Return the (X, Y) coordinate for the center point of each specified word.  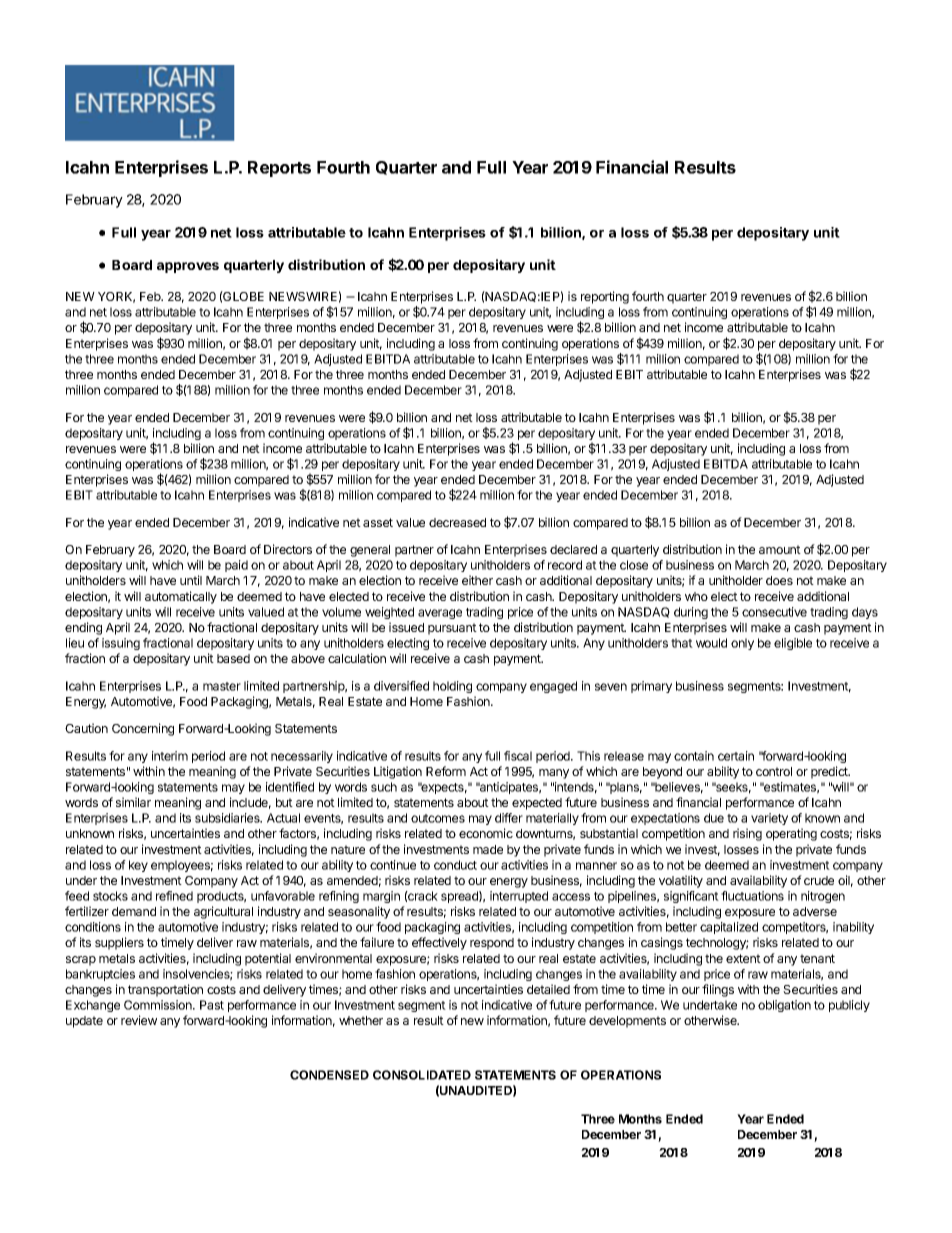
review (139, 1020)
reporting (605, 297)
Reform (446, 771)
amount (780, 549)
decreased (457, 522)
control (774, 771)
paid (236, 566)
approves (188, 267)
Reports (279, 169)
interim (170, 756)
